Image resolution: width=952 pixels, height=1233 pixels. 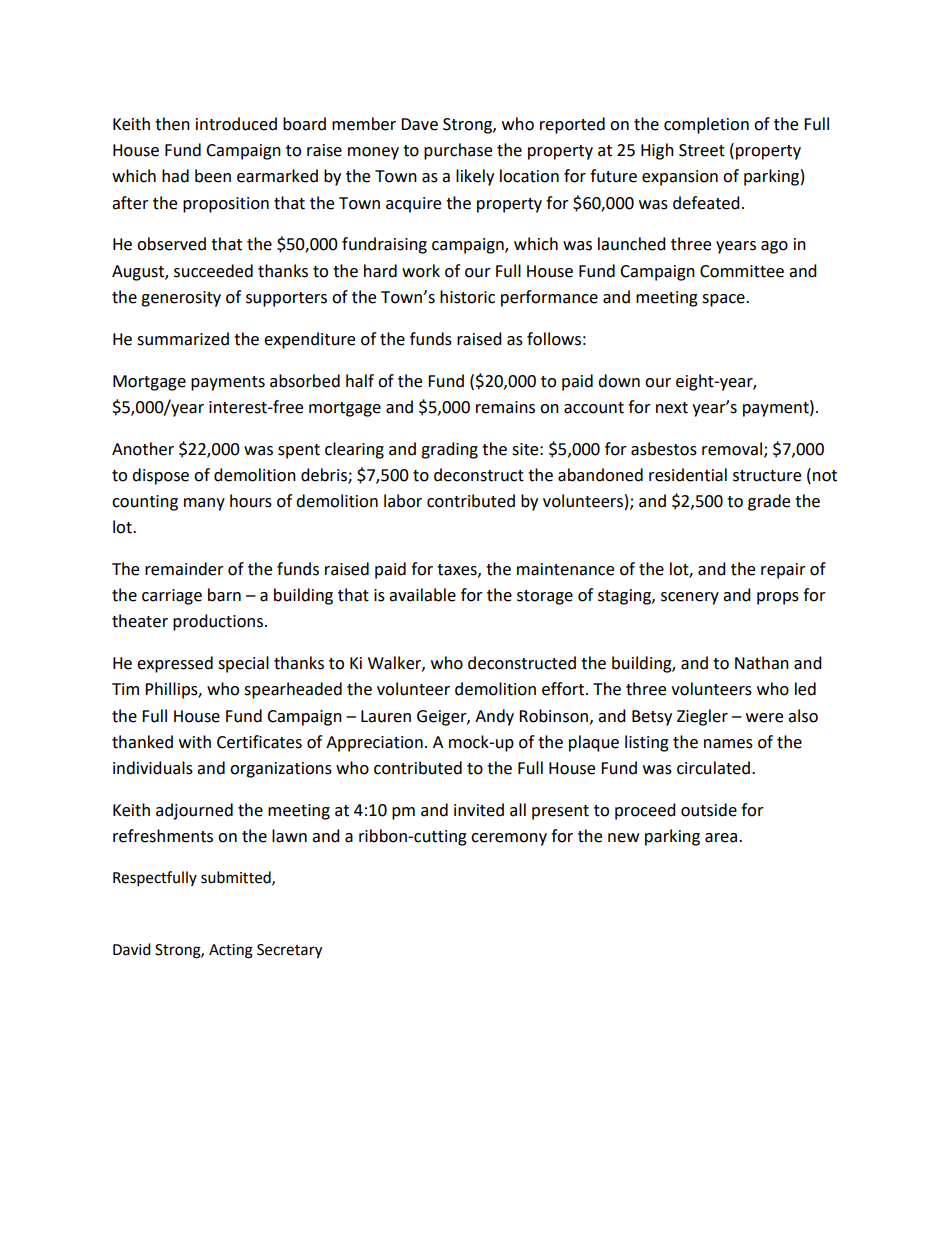 What do you see at coordinates (702, 150) in the screenshot?
I see `Street` at bounding box center [702, 150].
